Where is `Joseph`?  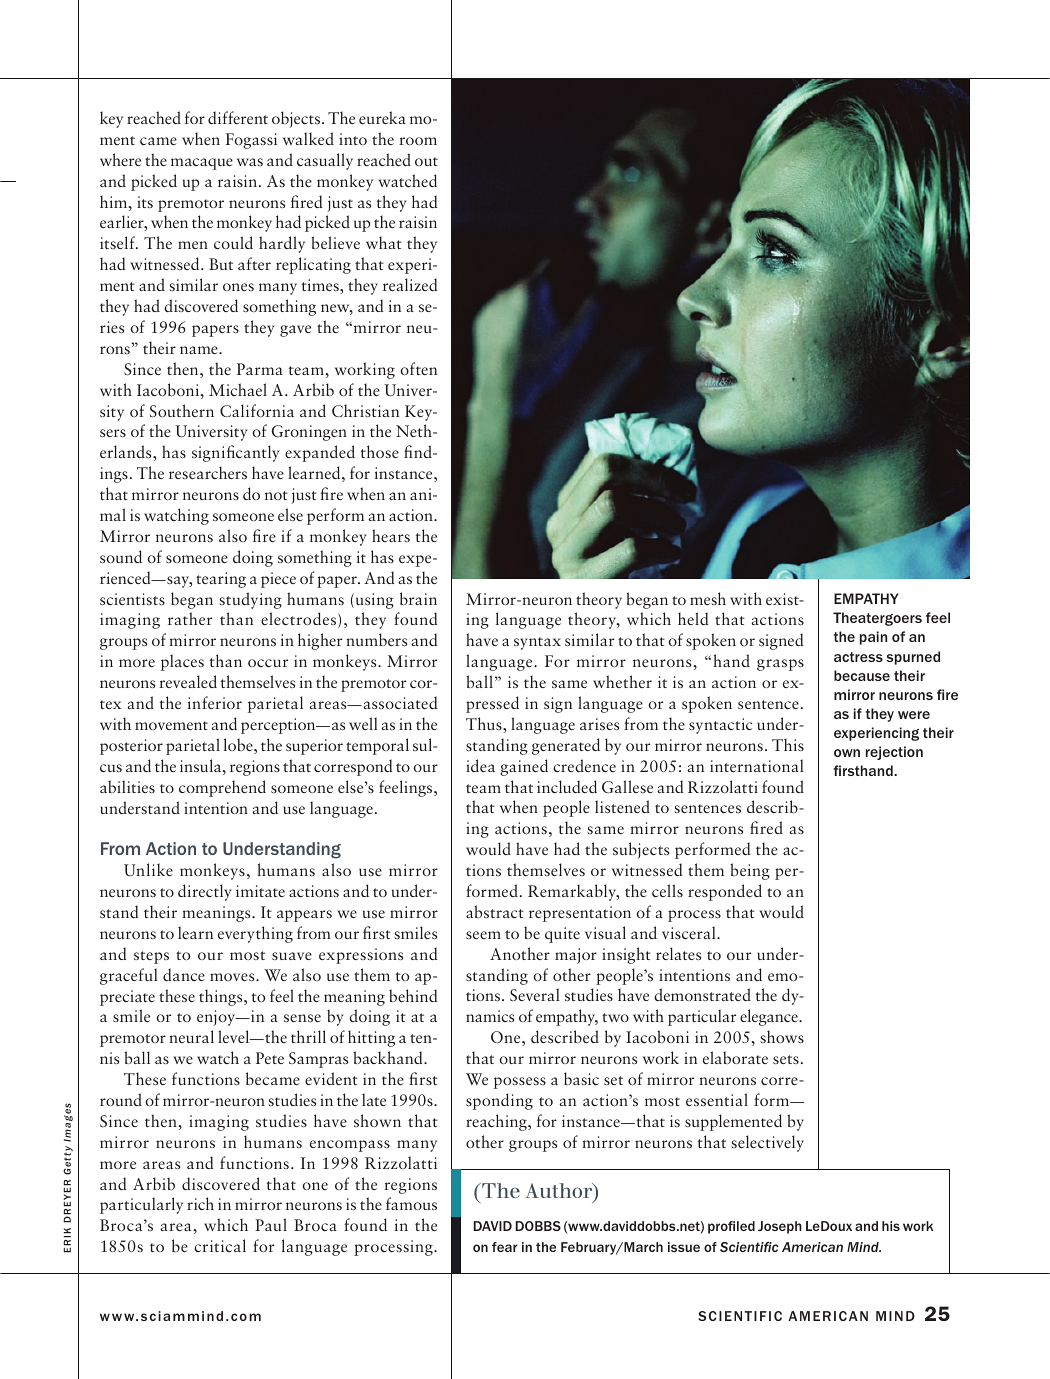 Joseph is located at coordinates (780, 1227).
